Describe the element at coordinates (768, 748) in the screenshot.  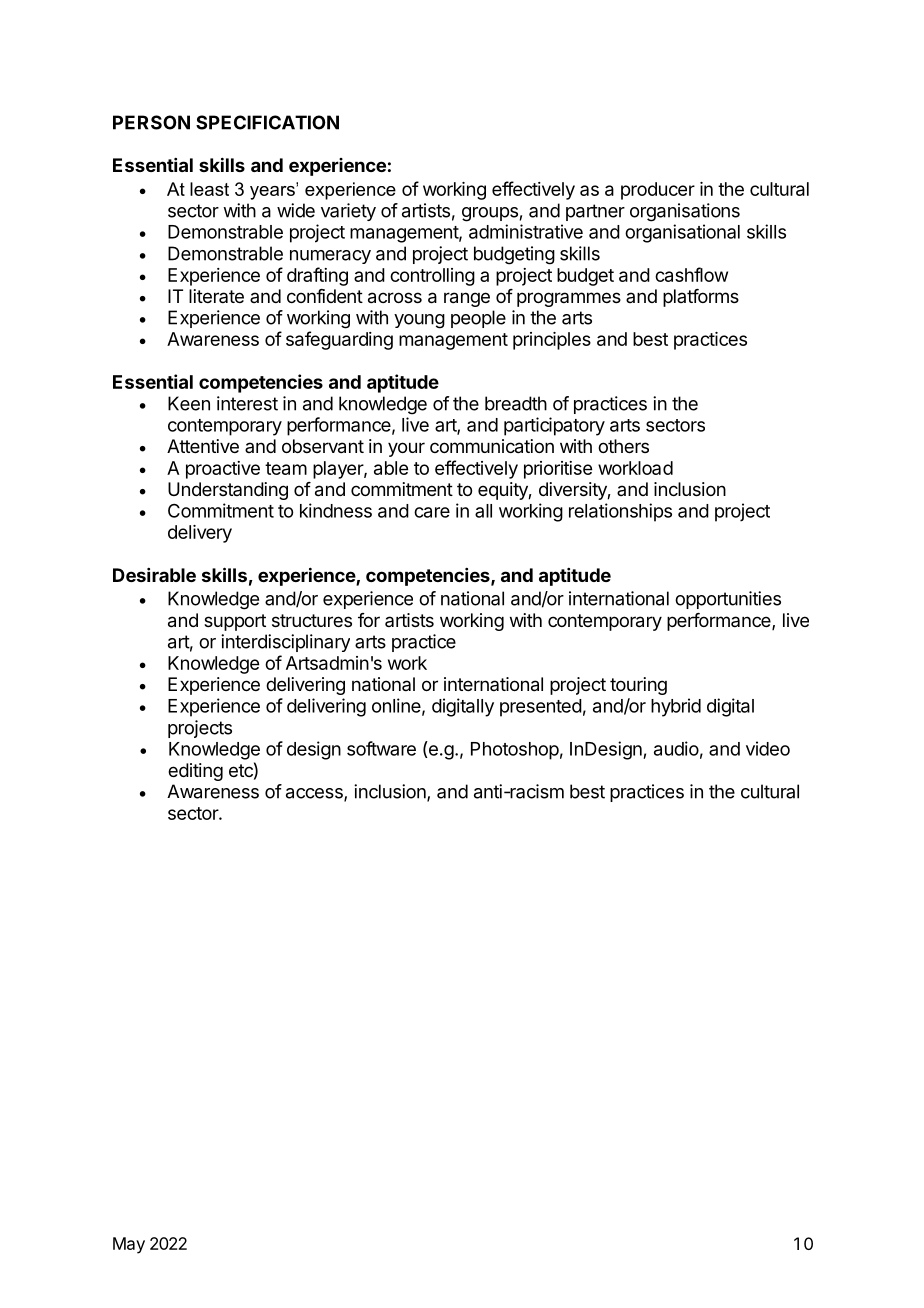
I see `video` at that location.
